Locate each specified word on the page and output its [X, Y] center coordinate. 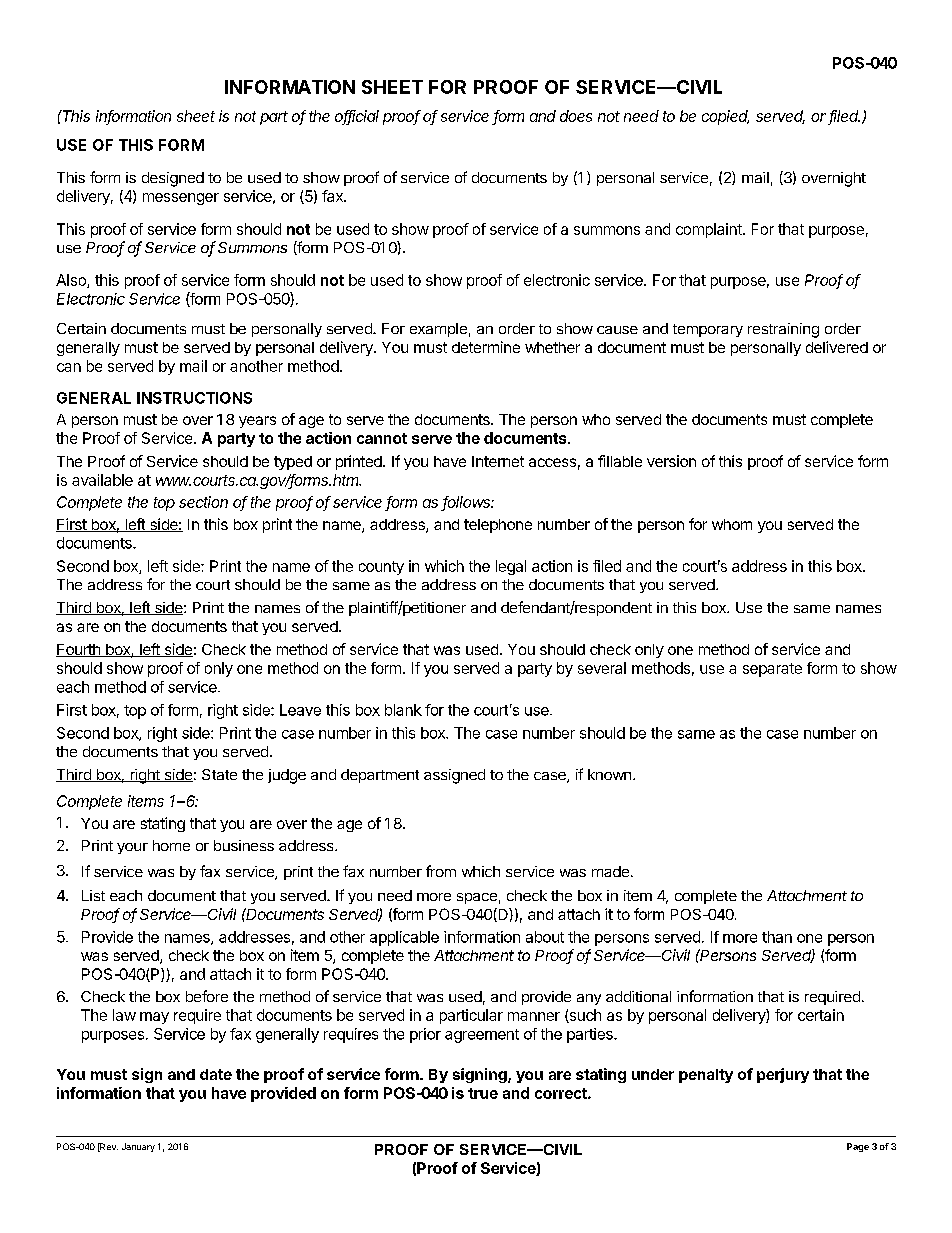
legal [511, 567]
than [777, 937]
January [138, 1147]
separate [772, 670]
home [171, 845]
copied [725, 117]
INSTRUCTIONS [194, 398]
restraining [783, 330]
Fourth [79, 650]
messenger [181, 199]
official [357, 117]
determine [486, 347]
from [441, 871]
